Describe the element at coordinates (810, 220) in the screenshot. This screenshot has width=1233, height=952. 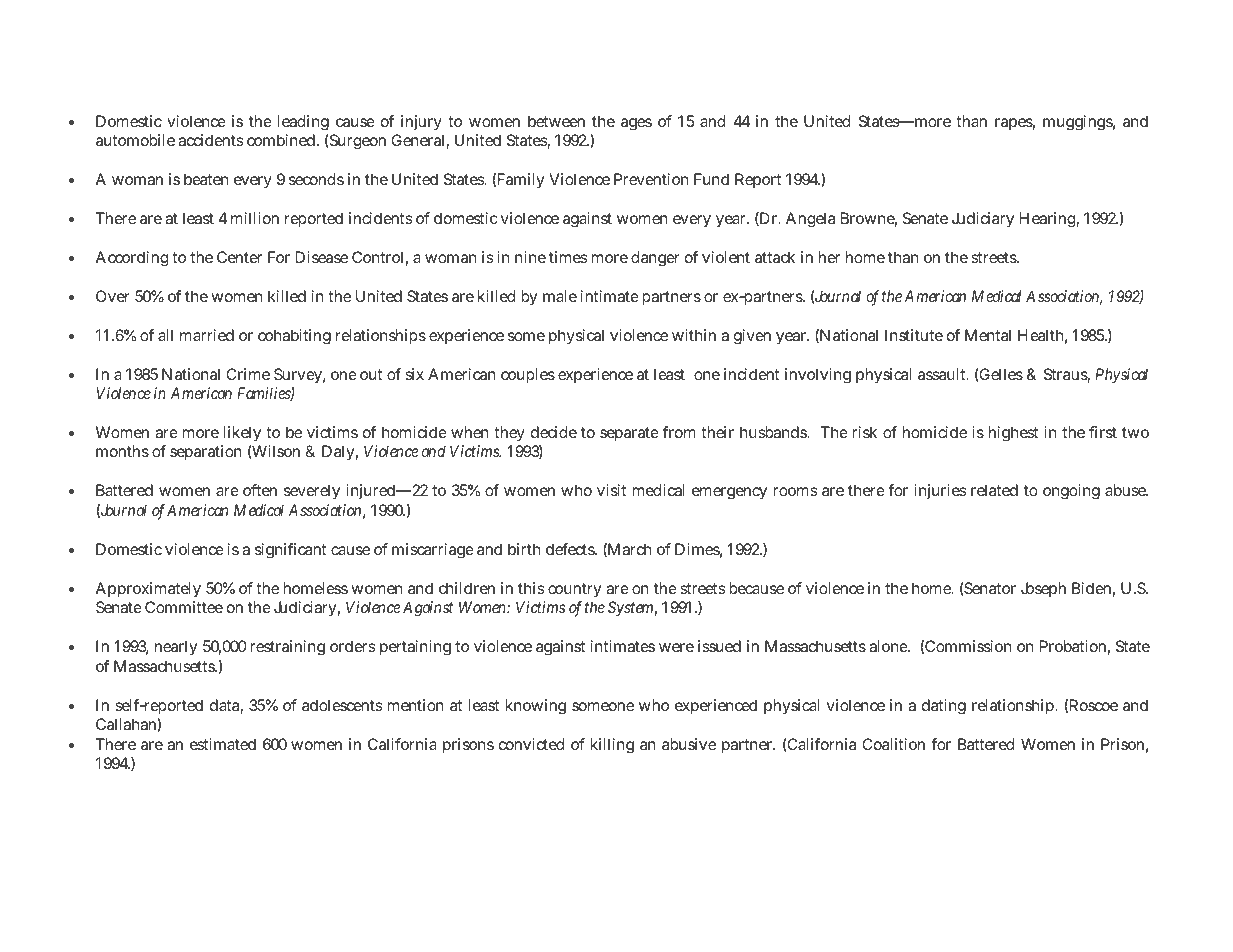
I see `Angela` at that location.
